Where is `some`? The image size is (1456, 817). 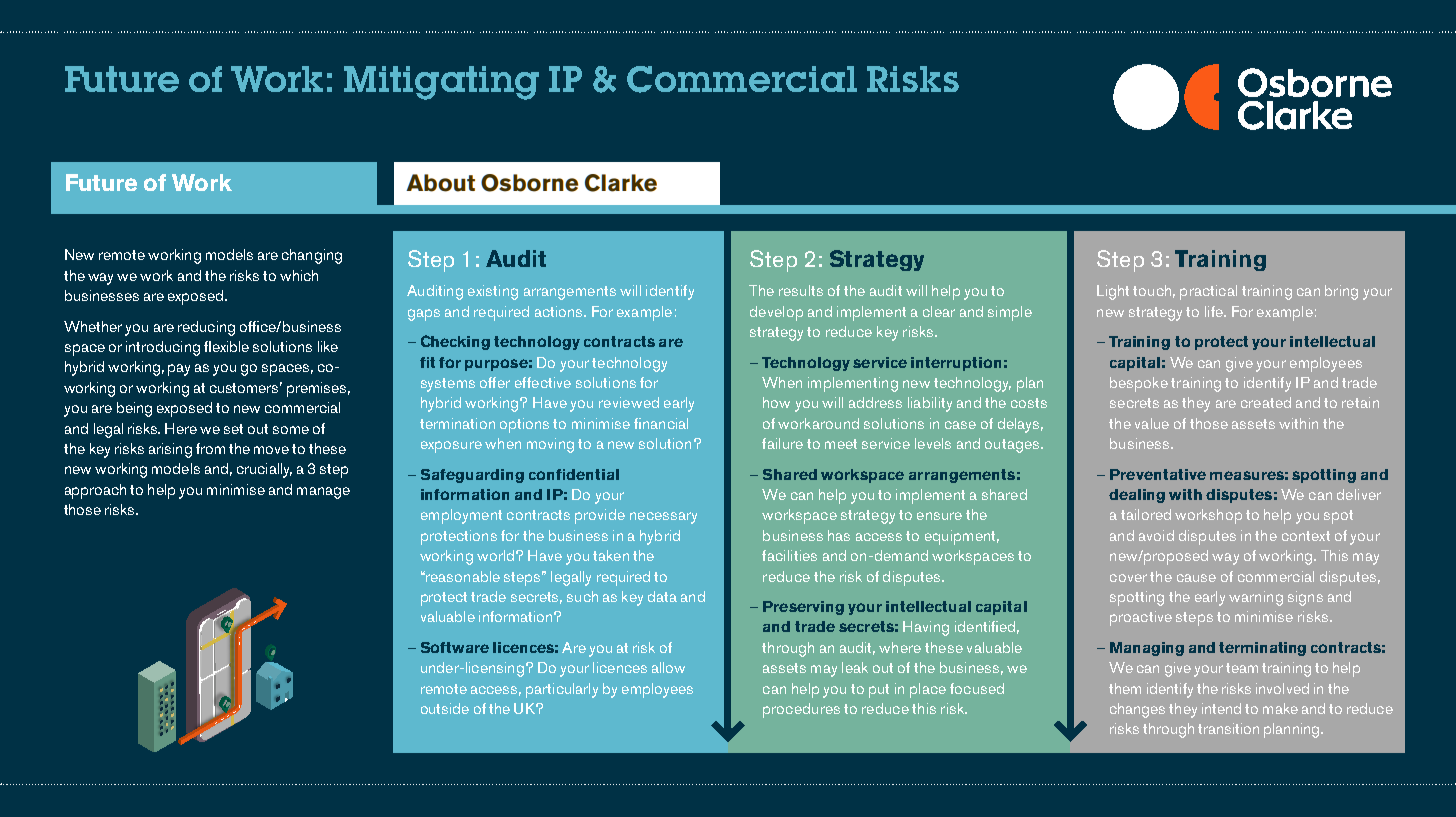 some is located at coordinates (291, 430).
